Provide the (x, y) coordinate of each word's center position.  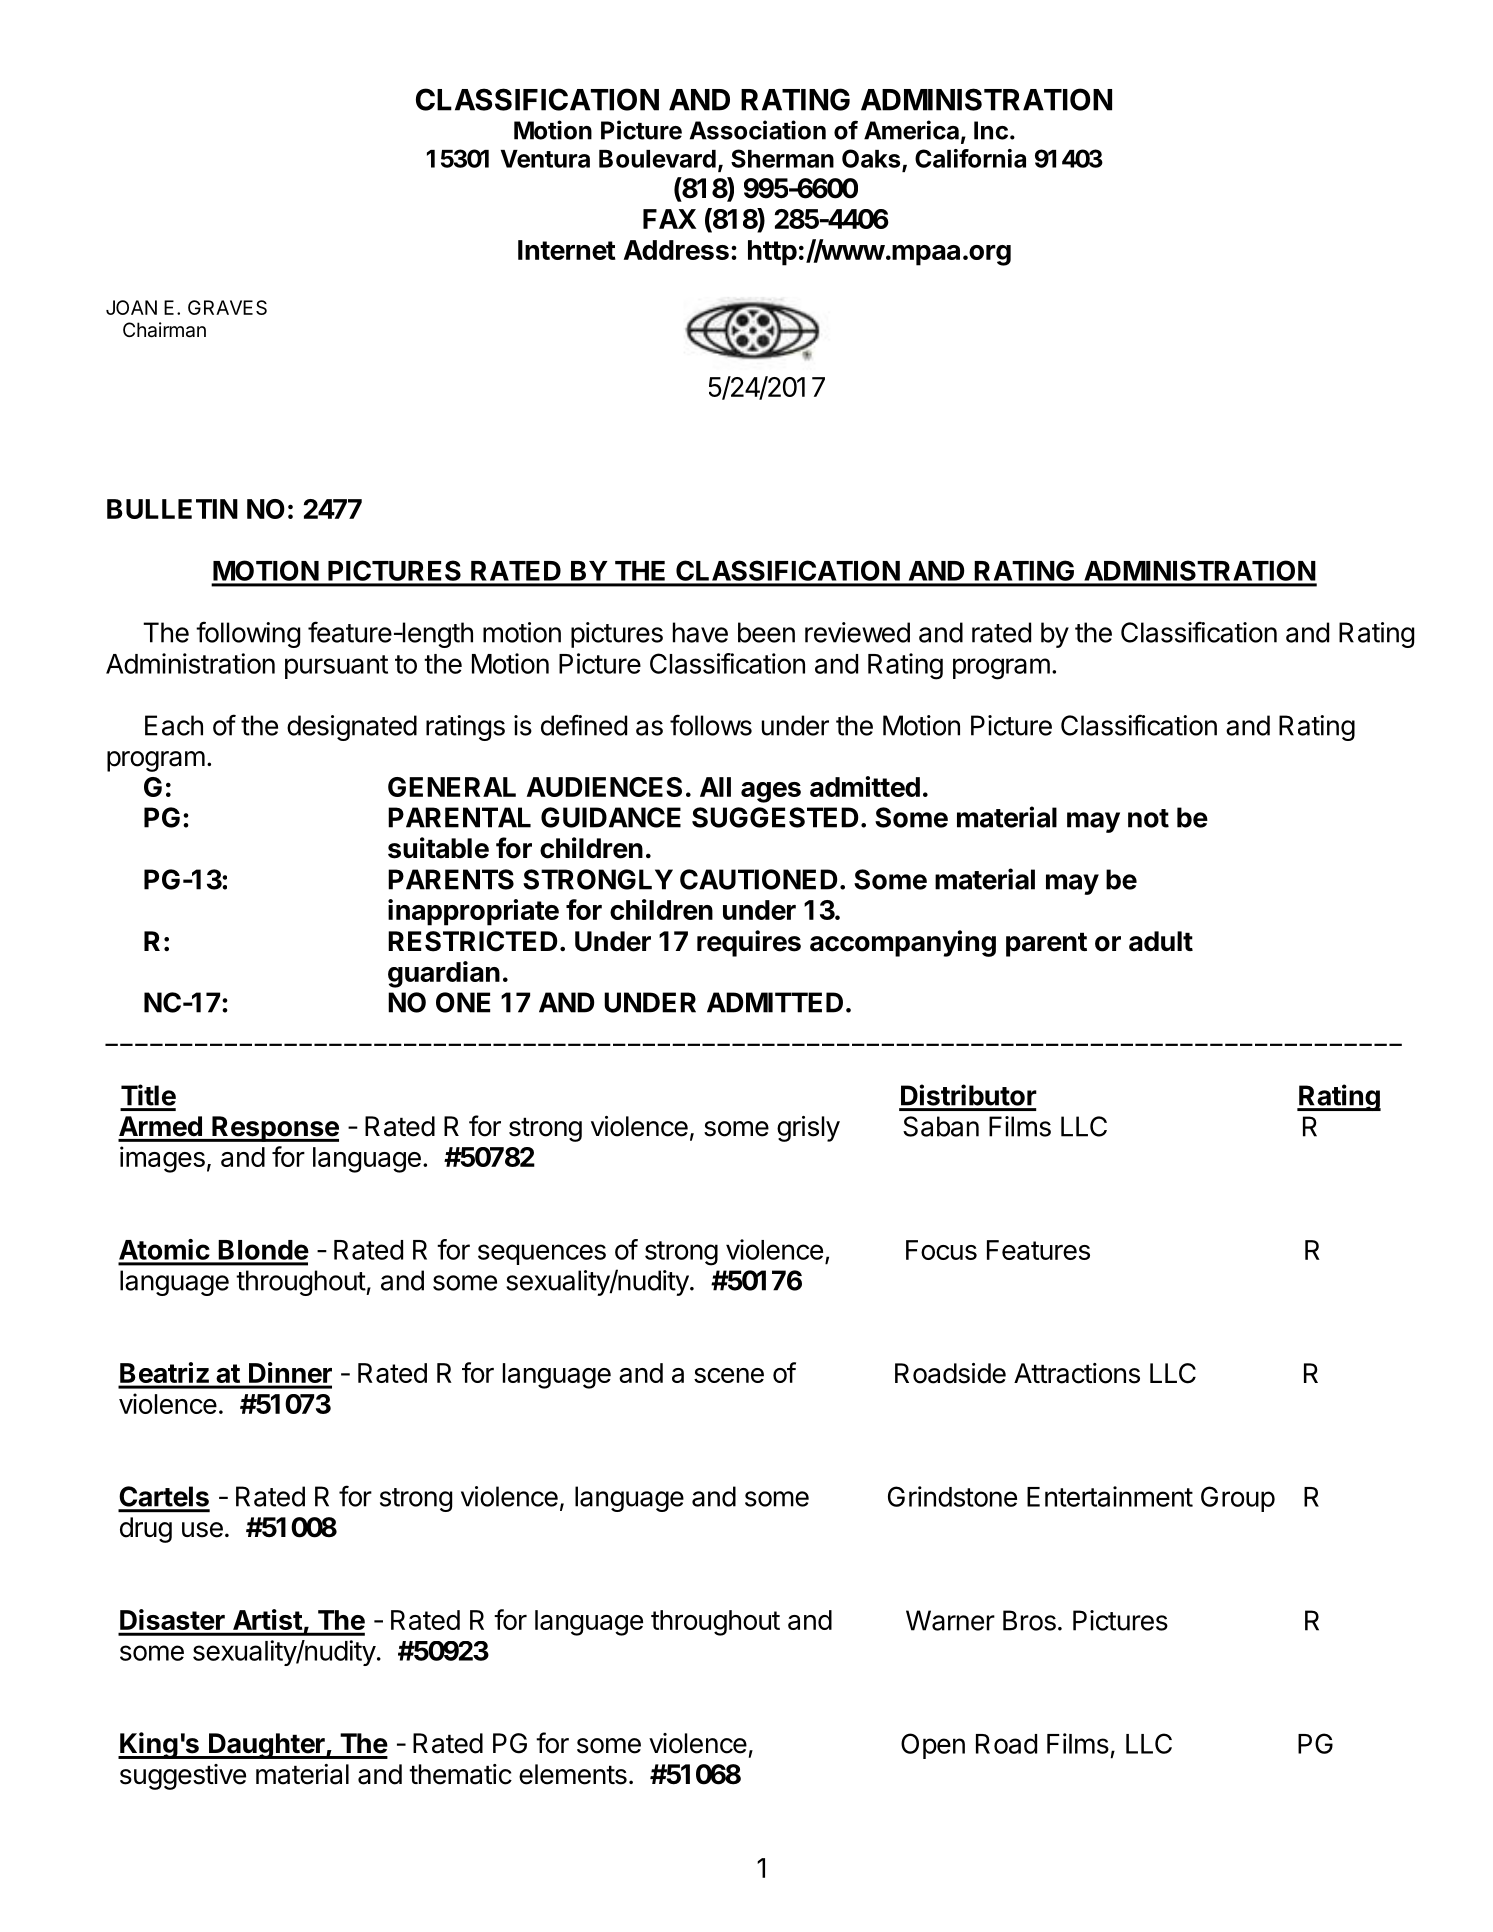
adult (1161, 941)
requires (749, 943)
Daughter (267, 1746)
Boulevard (657, 159)
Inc (991, 130)
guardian (444, 974)
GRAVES (227, 307)
